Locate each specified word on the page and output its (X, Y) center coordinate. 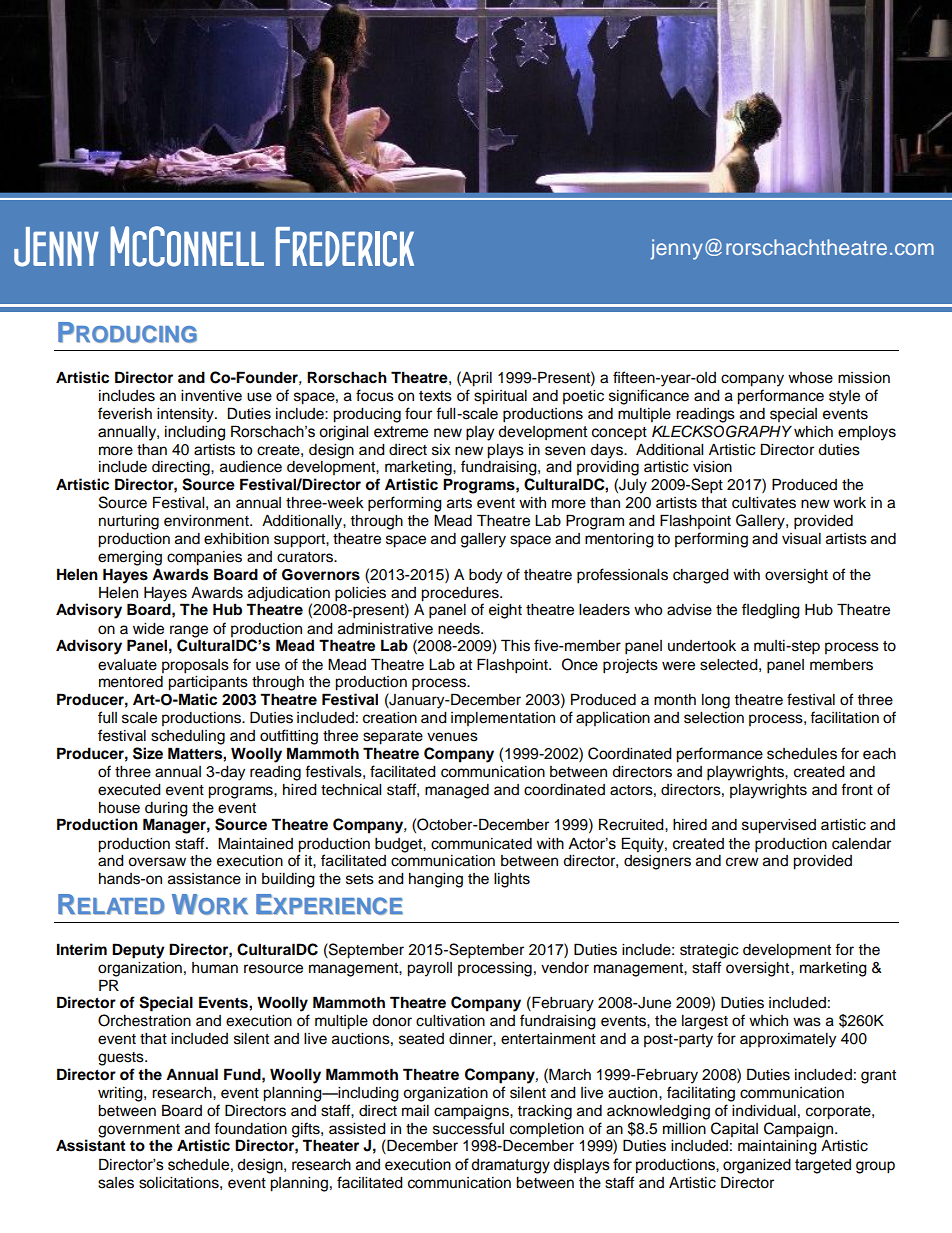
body (485, 576)
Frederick (345, 247)
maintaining (777, 1147)
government (139, 1132)
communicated (481, 844)
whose (810, 378)
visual (801, 539)
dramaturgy (510, 1166)
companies (204, 558)
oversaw (157, 862)
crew (742, 862)
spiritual (500, 397)
